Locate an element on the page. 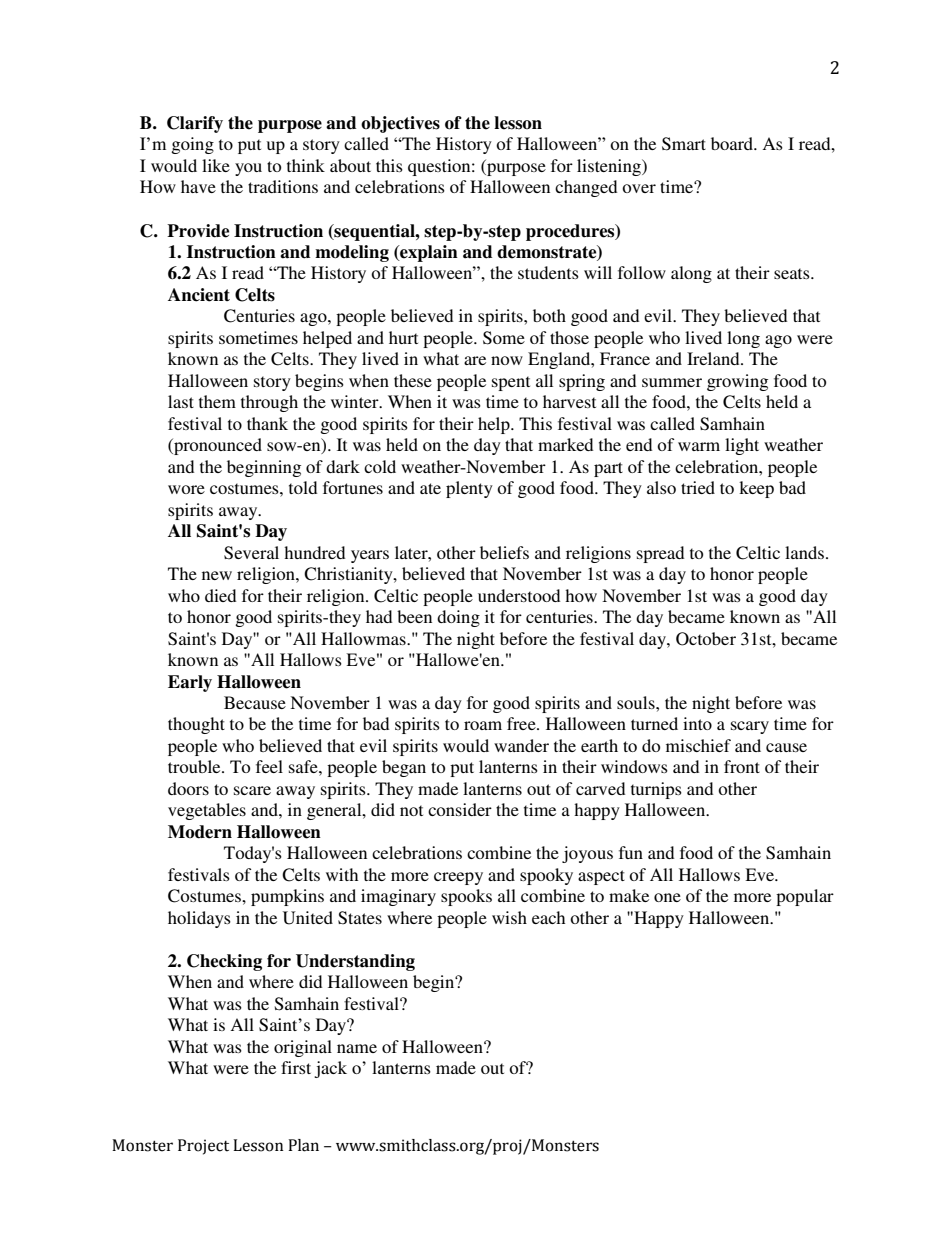  died is located at coordinates (220, 595).
